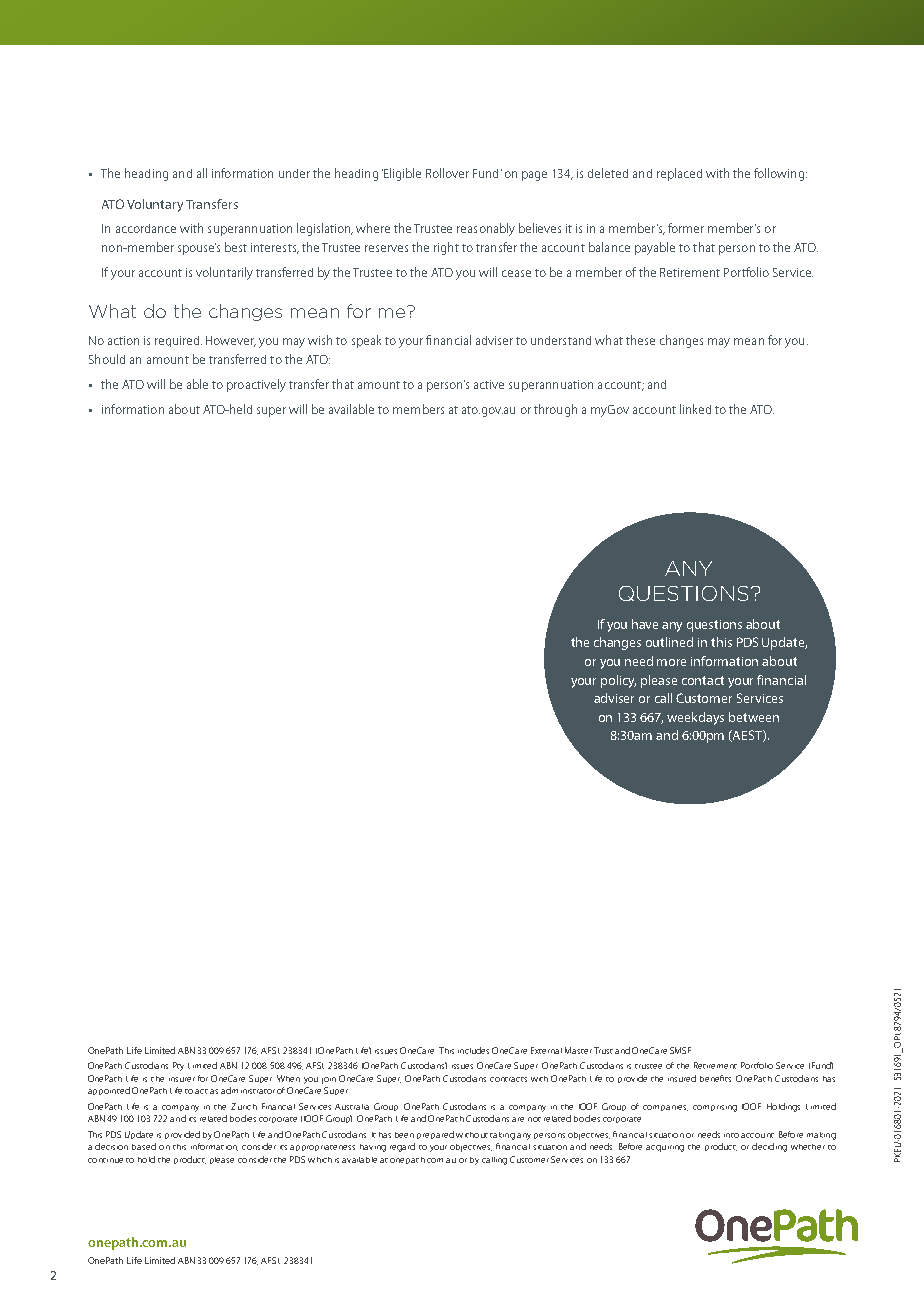  Describe the element at coordinates (695, 409) in the screenshot. I see `linked` at that location.
